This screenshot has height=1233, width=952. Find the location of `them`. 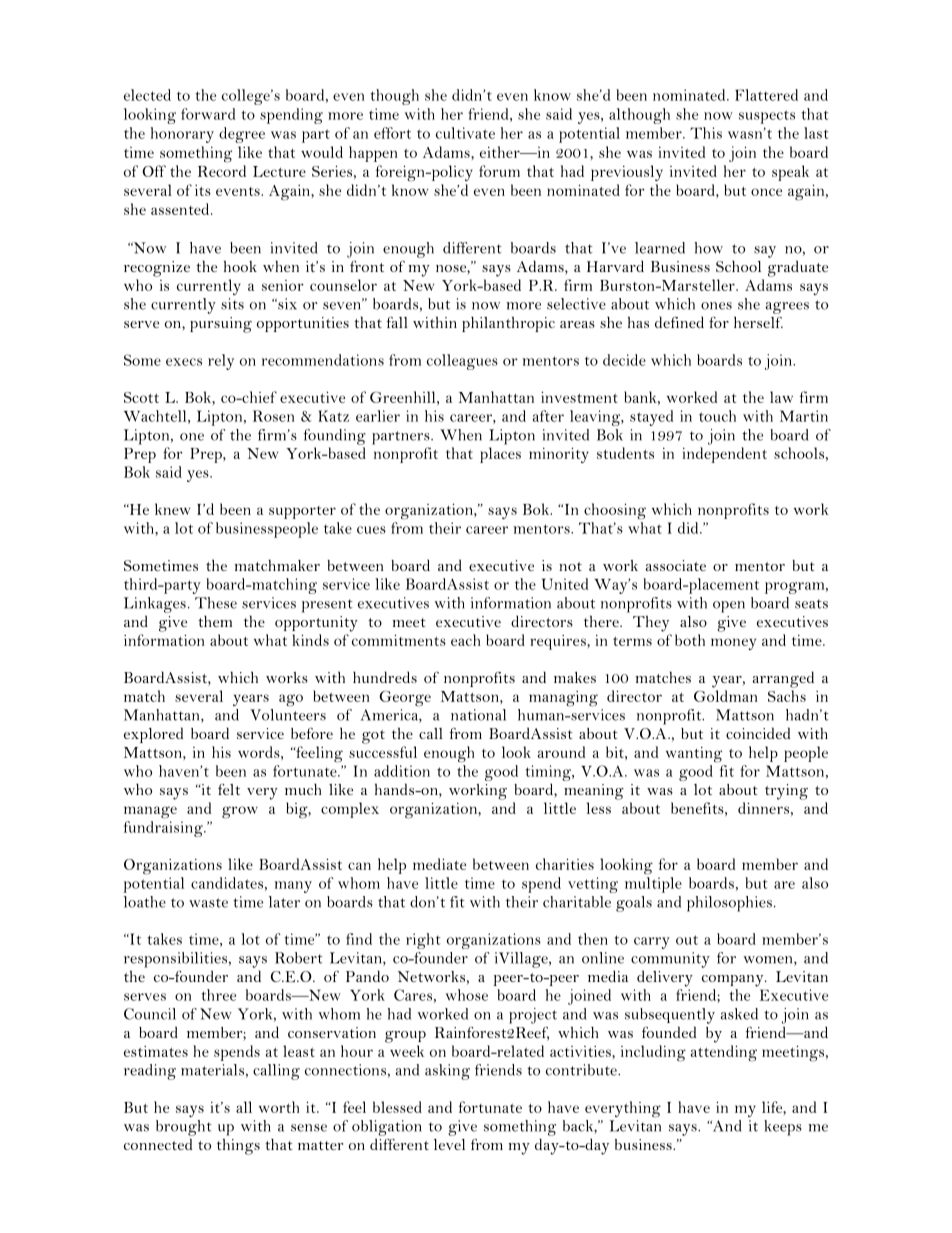

them is located at coordinates (215, 621).
